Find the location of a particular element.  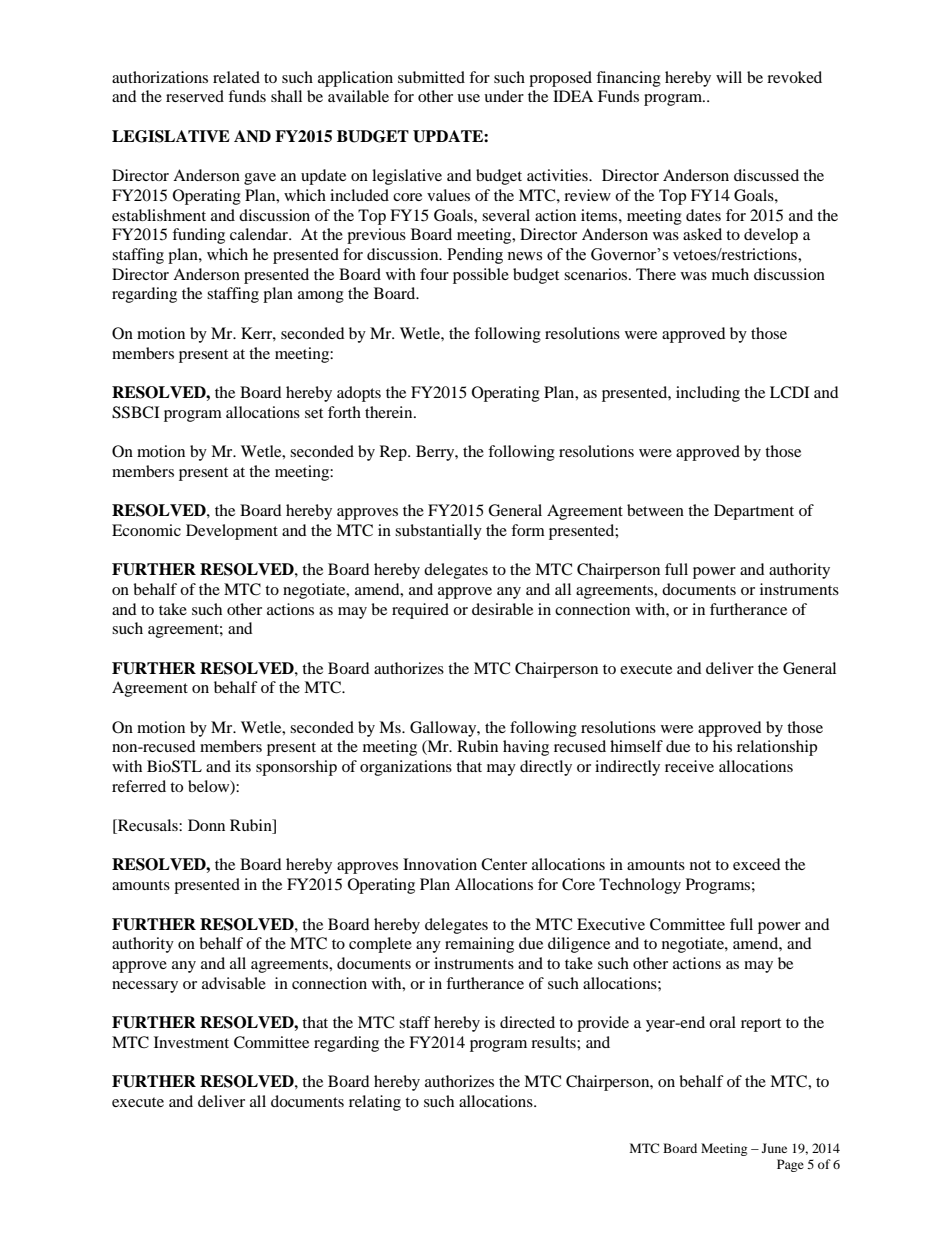

possible is located at coordinates (481, 276).
